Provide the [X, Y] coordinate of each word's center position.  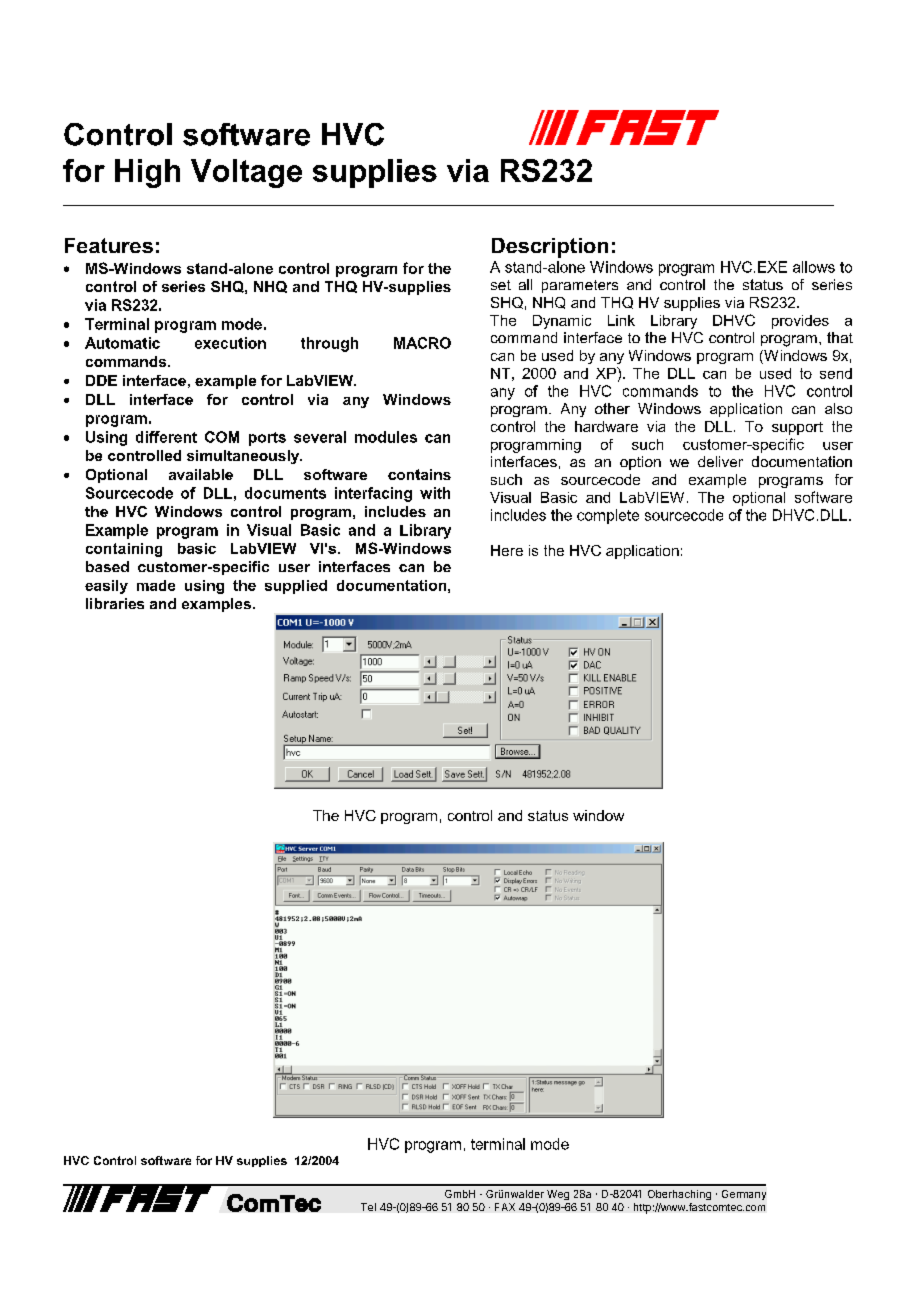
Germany [744, 1195]
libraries [115, 603]
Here [507, 550]
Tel [368, 1207]
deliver [720, 461]
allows [814, 267]
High [147, 173]
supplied [296, 587]
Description [550, 248]
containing [124, 550]
